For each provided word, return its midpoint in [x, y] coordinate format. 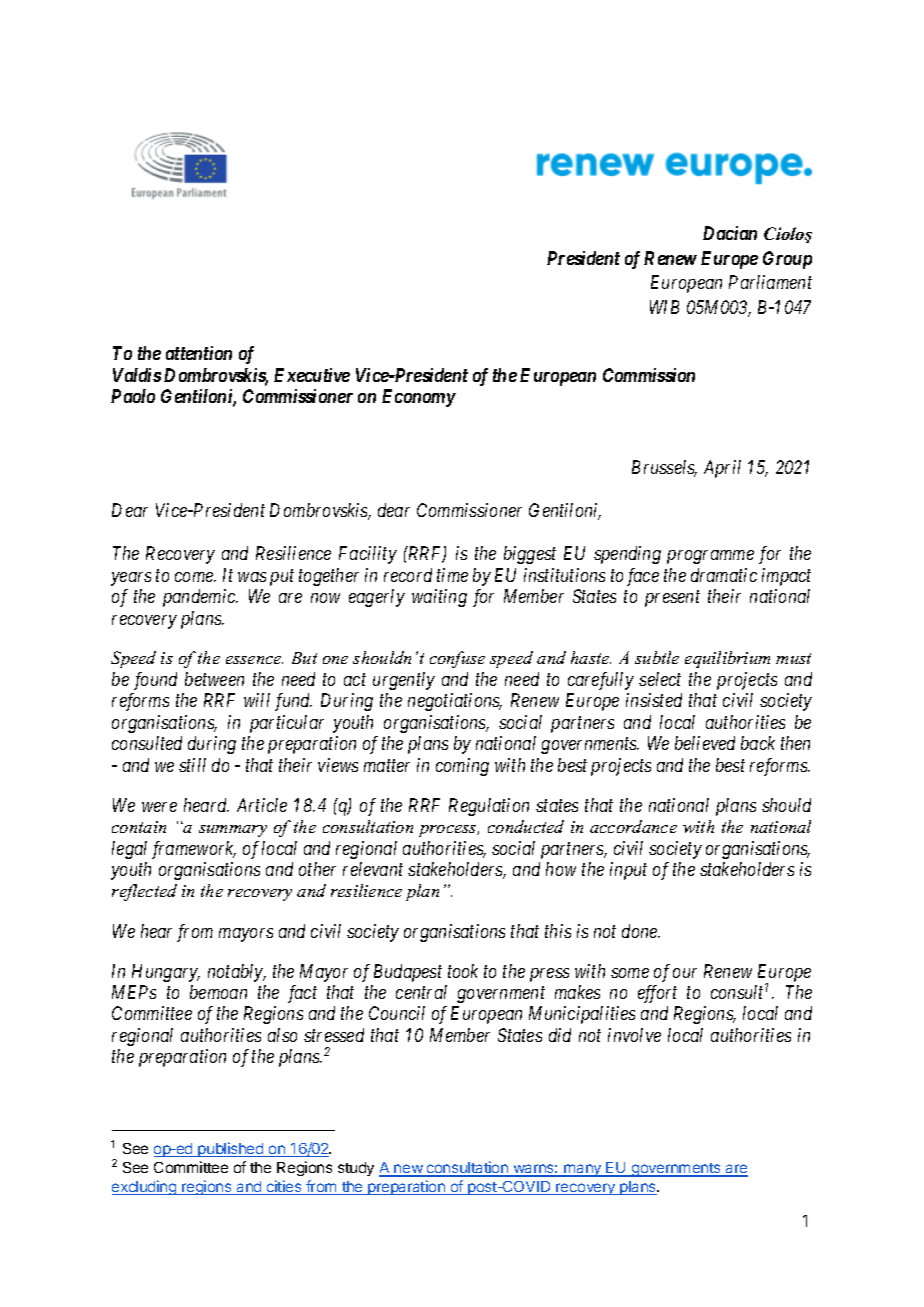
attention [199, 353]
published [231, 1149]
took [463, 971]
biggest [530, 555]
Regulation [489, 807]
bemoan [218, 992]
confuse [457, 659]
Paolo [133, 396]
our [685, 973]
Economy [419, 398]
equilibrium [727, 659]
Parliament [770, 282]
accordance [633, 826]
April [722, 469]
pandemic [200, 598]
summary [233, 831]
